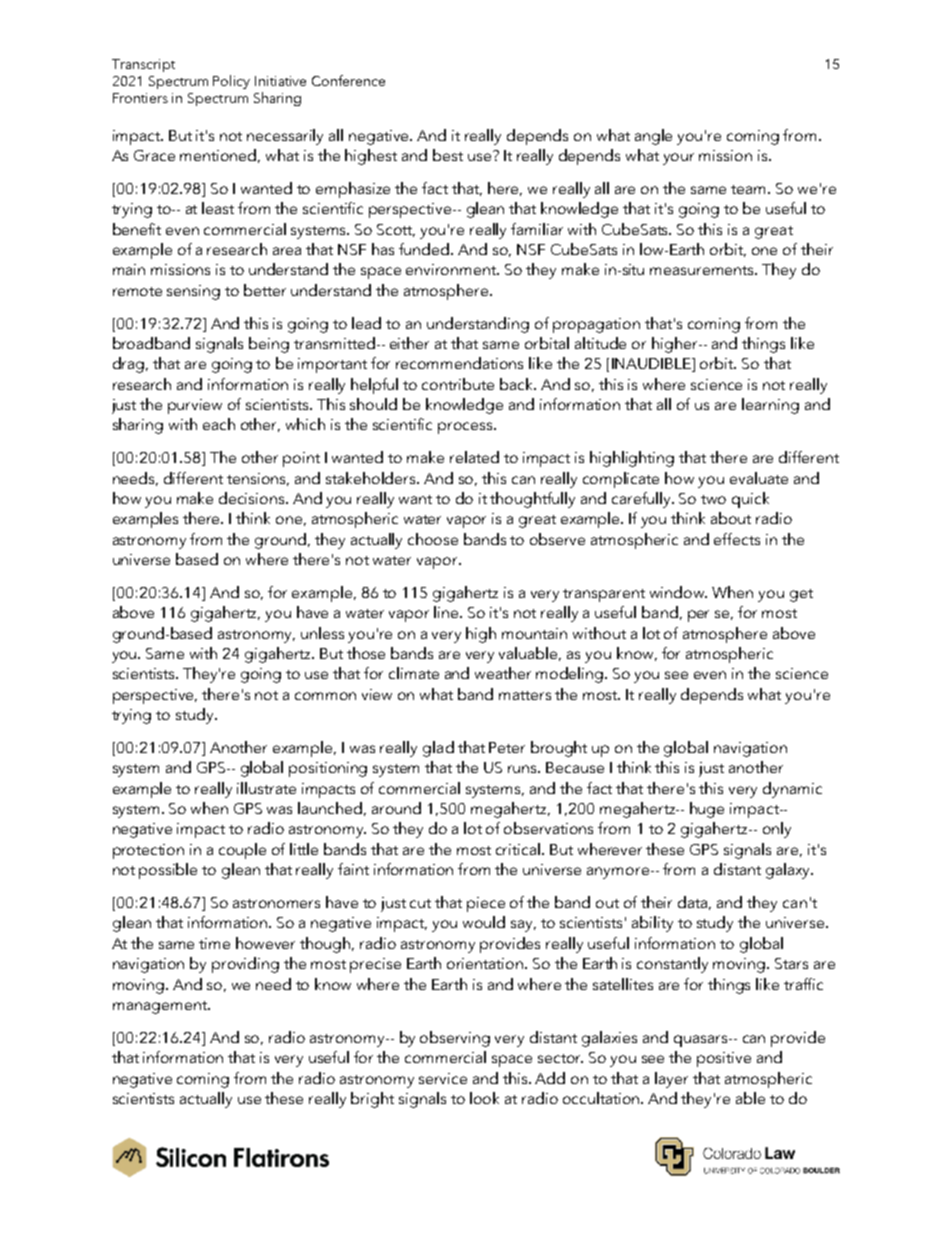 This screenshot has width=952, height=1233. Describe the element at coordinates (266, 788) in the screenshot. I see `illustrate` at that location.
